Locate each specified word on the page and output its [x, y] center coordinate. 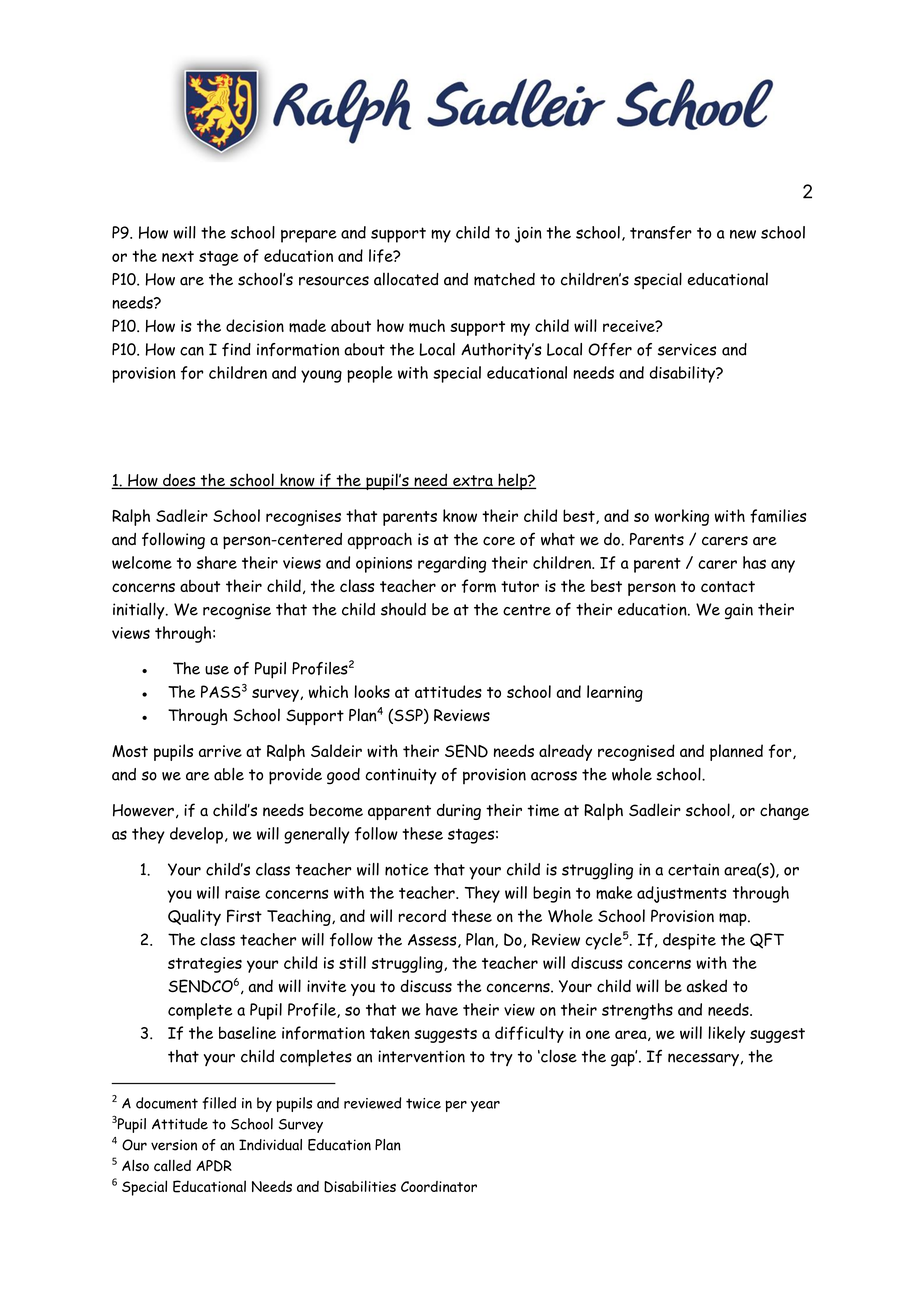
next [178, 256]
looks [372, 691]
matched [504, 279]
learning [615, 693]
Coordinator [439, 1186]
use [217, 670]
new [743, 234]
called [172, 1166]
